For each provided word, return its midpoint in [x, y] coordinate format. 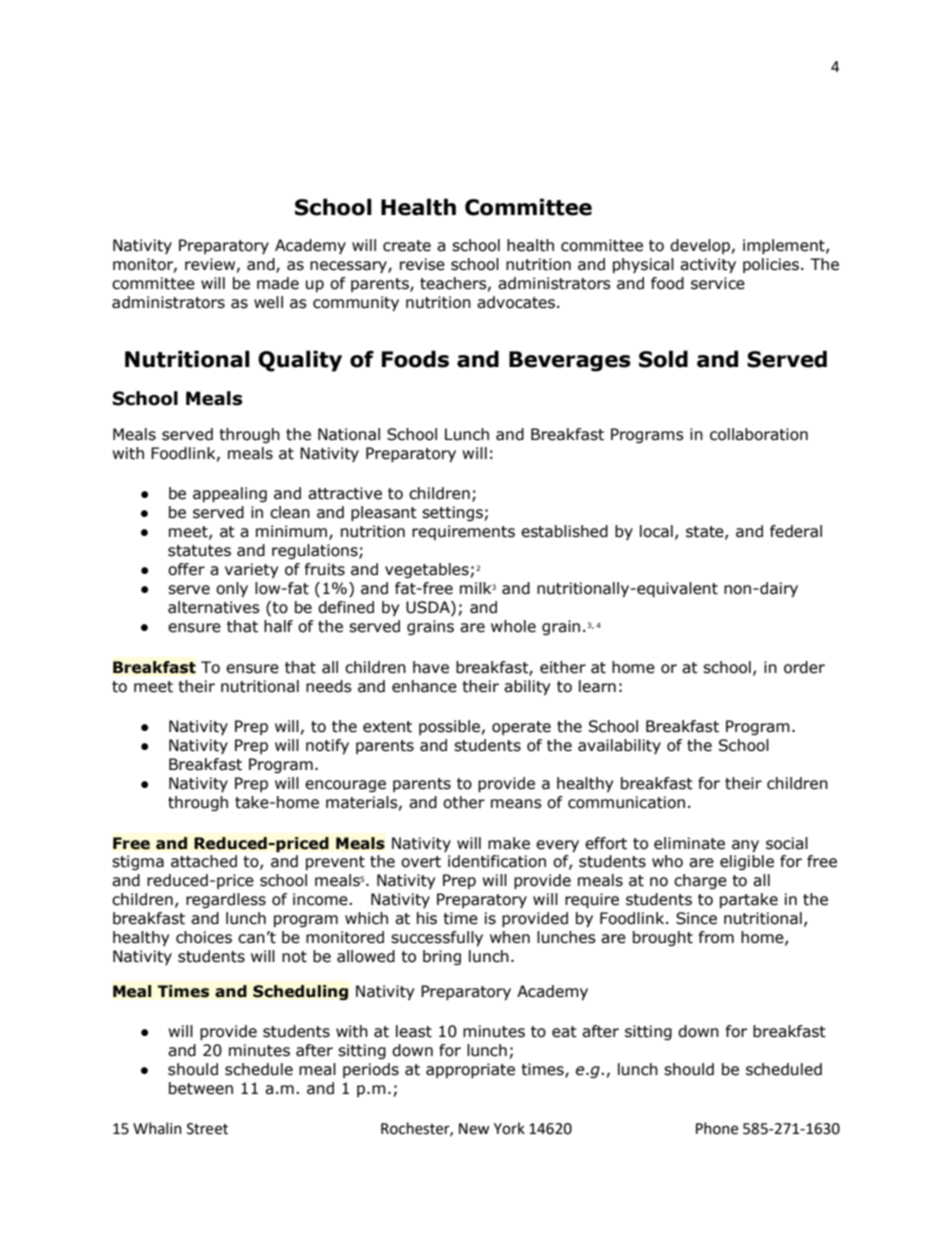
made [278, 283]
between [201, 1088]
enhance [424, 686]
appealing [230, 494]
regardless [226, 900]
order [804, 667]
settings [452, 513]
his [427, 918]
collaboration [759, 434]
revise [422, 264]
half [278, 626]
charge [700, 881]
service [718, 283]
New [474, 1129]
